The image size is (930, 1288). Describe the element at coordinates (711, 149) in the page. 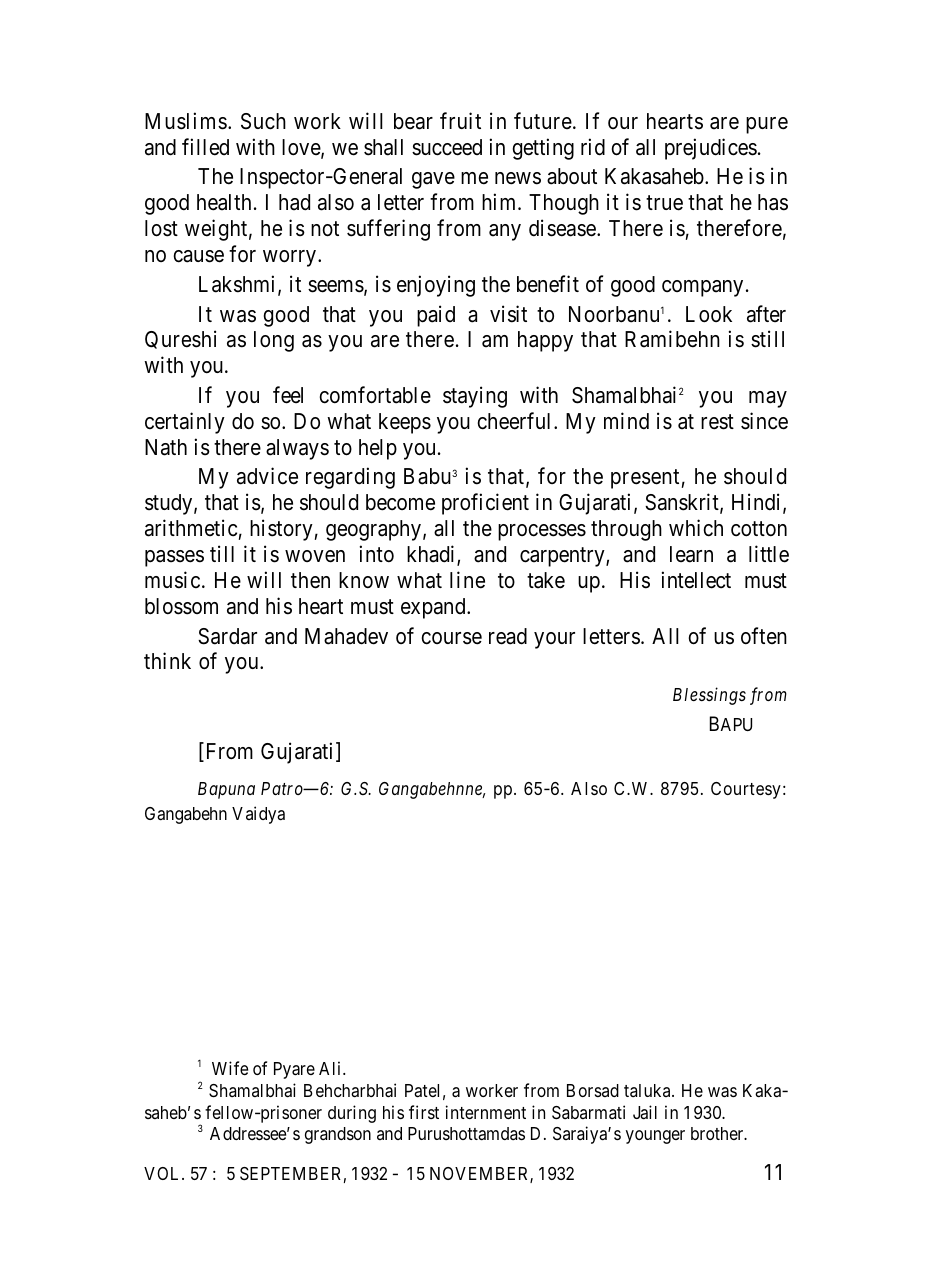

I see `prejudices` at that location.
